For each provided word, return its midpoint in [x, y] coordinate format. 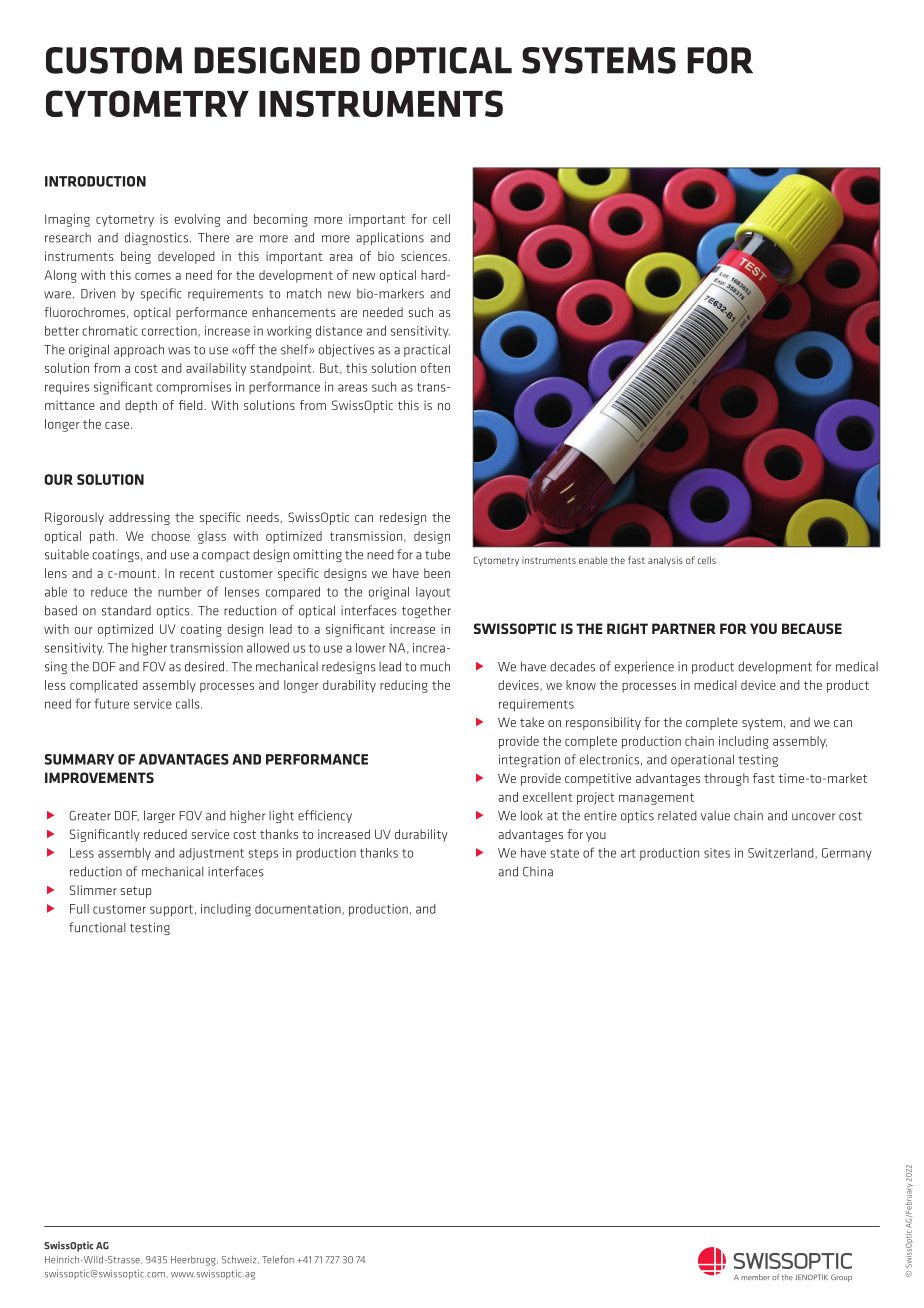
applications [390, 238]
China [538, 872]
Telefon [278, 1259]
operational [702, 760]
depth [141, 406]
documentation [299, 909]
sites [717, 853]
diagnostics [156, 238]
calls [189, 704]
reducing [404, 686]
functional [97, 927]
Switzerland [782, 853]
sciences [425, 256]
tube [437, 555]
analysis [665, 561]
